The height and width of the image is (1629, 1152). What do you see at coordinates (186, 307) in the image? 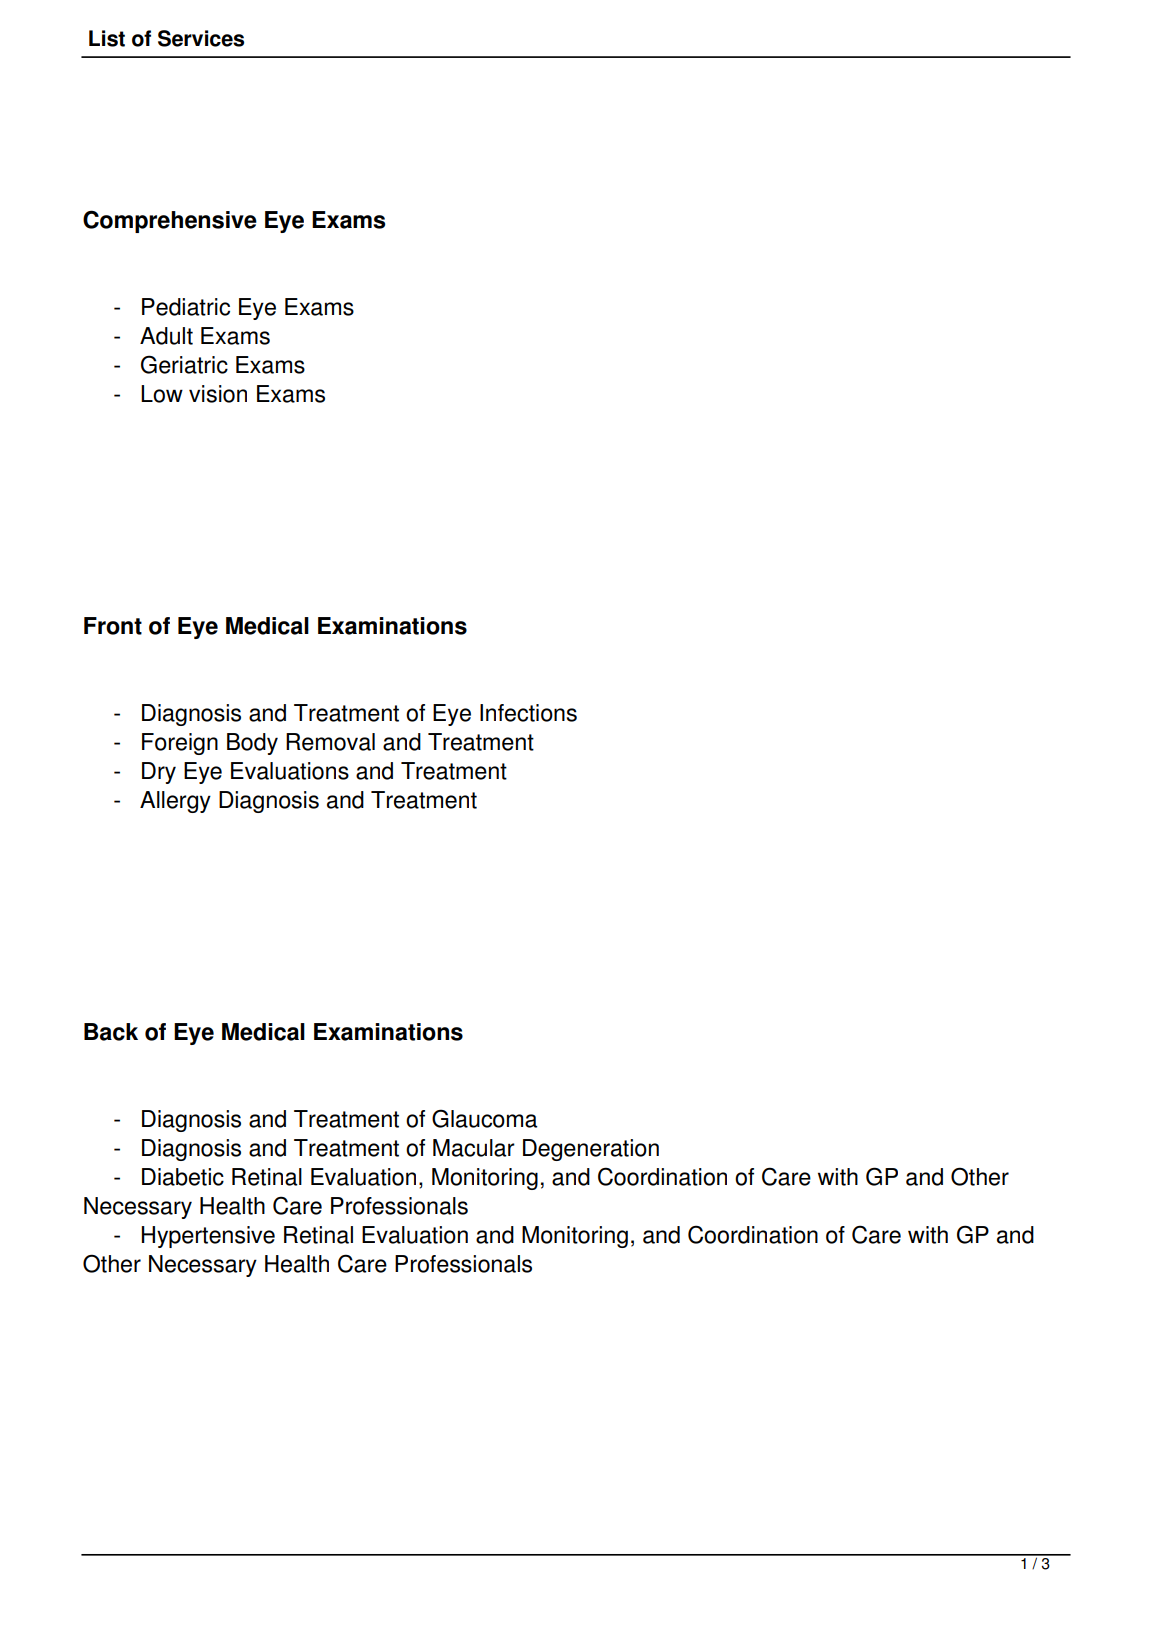
I see `Pediatric` at bounding box center [186, 307].
